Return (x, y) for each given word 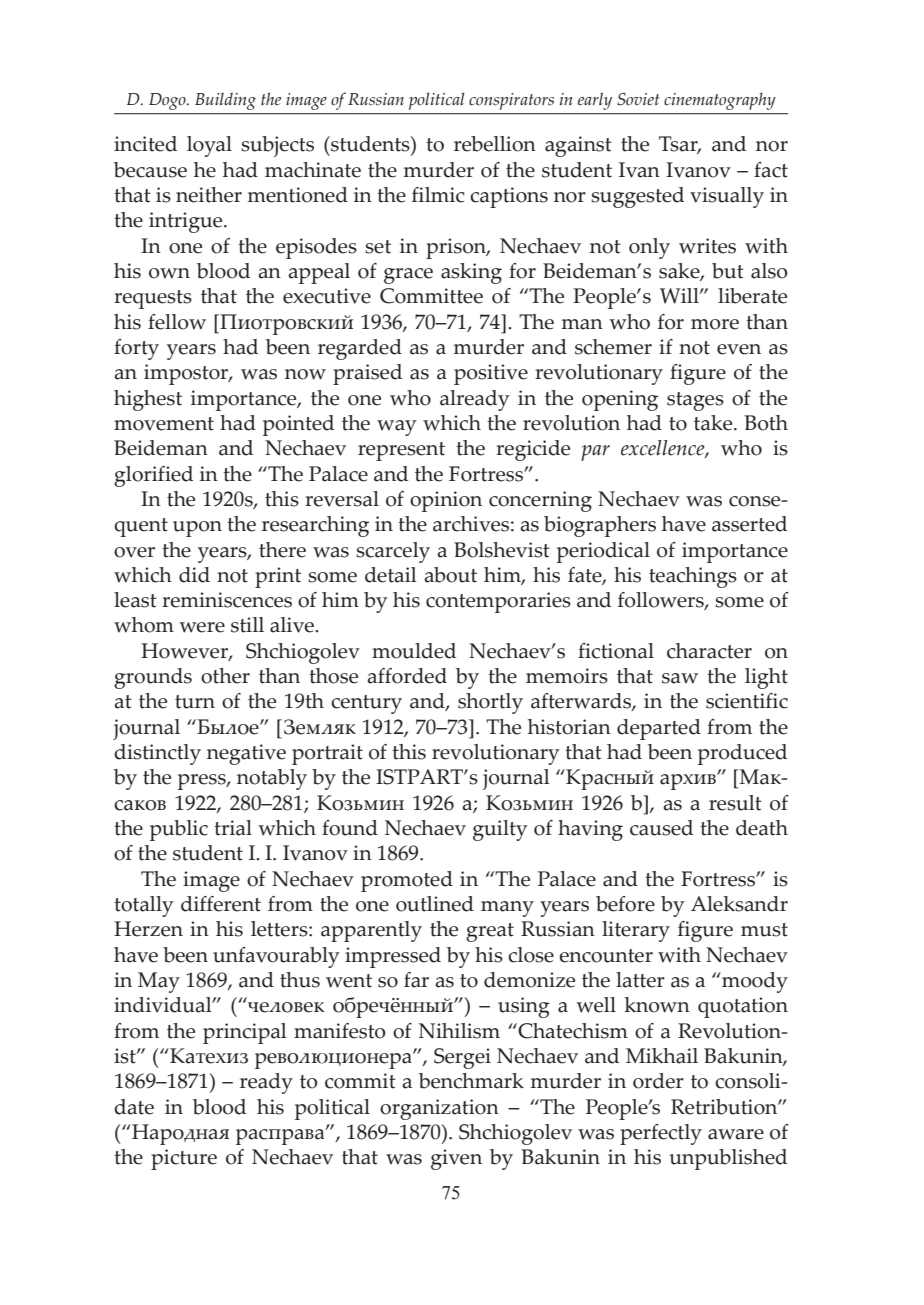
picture (184, 1159)
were (202, 627)
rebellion (495, 144)
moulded (414, 651)
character (709, 651)
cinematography (720, 101)
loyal (209, 146)
